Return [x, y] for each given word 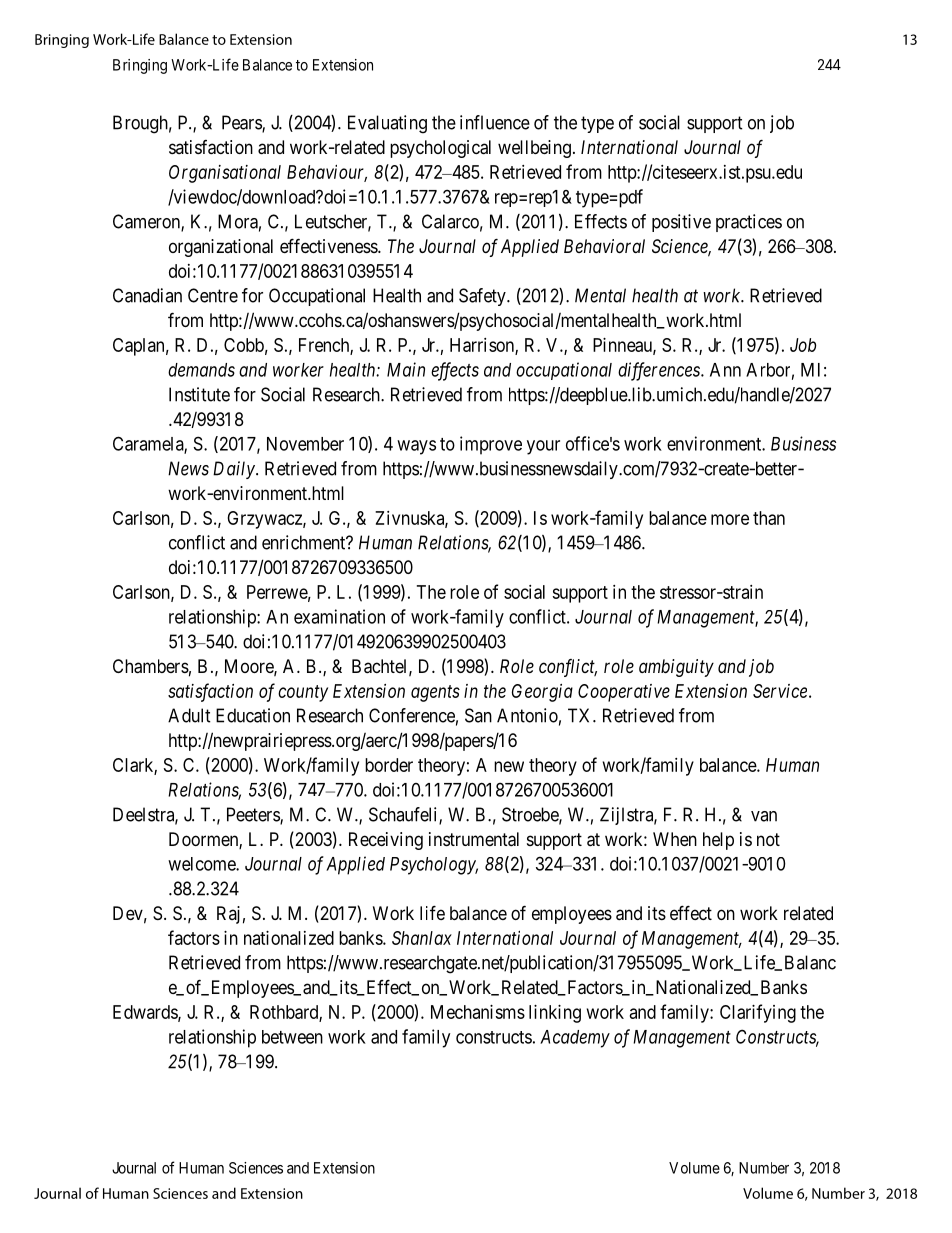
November [305, 444]
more [730, 519]
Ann [725, 370]
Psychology [434, 866]
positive [681, 223]
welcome [202, 864]
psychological [440, 149]
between [292, 1037]
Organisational [225, 174]
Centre [213, 295]
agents [435, 693]
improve [491, 445]
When [675, 839]
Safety [483, 297]
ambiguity [676, 668]
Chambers [151, 666]
